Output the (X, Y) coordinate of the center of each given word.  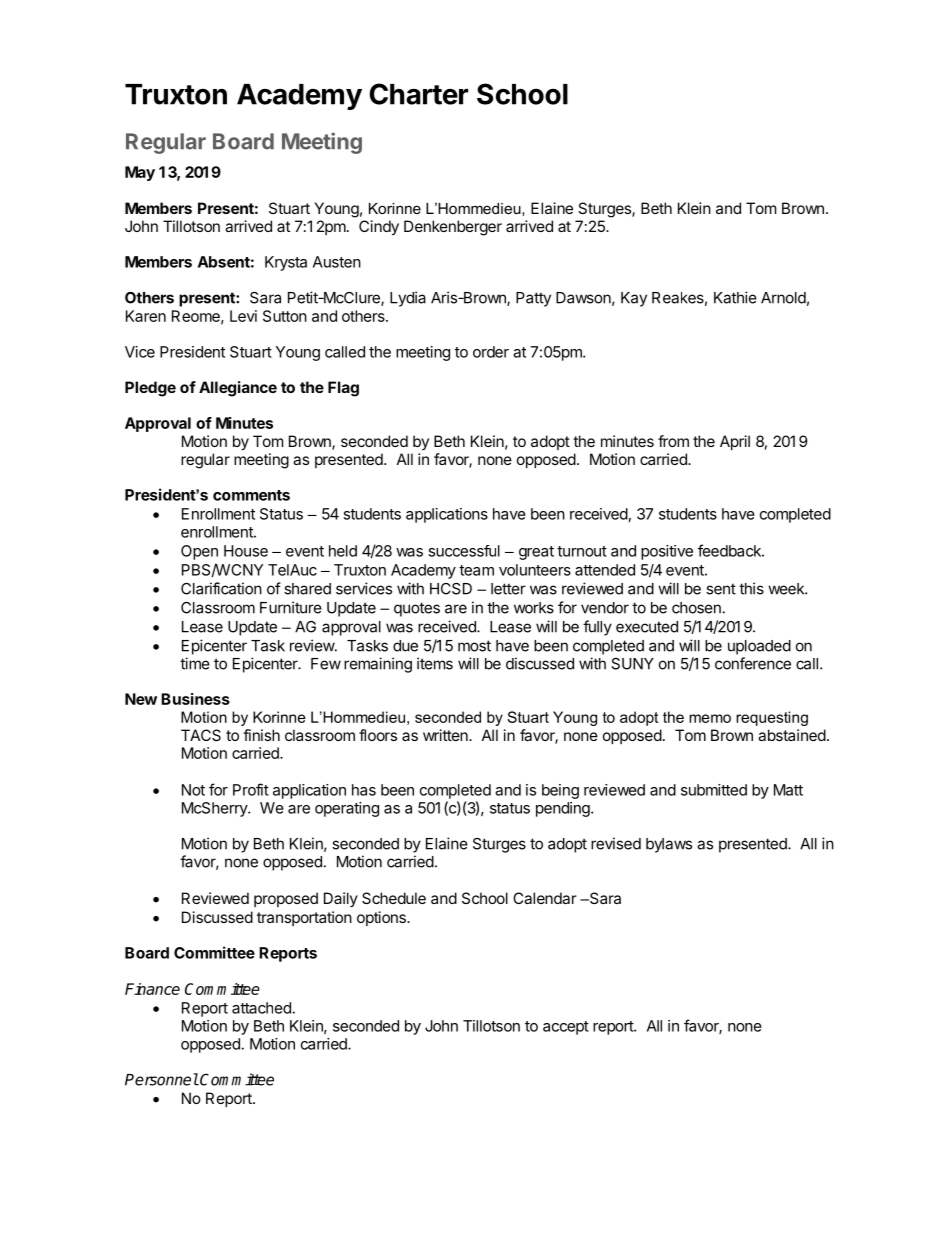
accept (566, 1028)
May (140, 173)
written (446, 735)
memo (710, 718)
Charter (419, 94)
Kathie (735, 297)
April (735, 442)
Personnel (162, 1079)
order (491, 352)
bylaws (669, 845)
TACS (201, 735)
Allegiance (238, 389)
